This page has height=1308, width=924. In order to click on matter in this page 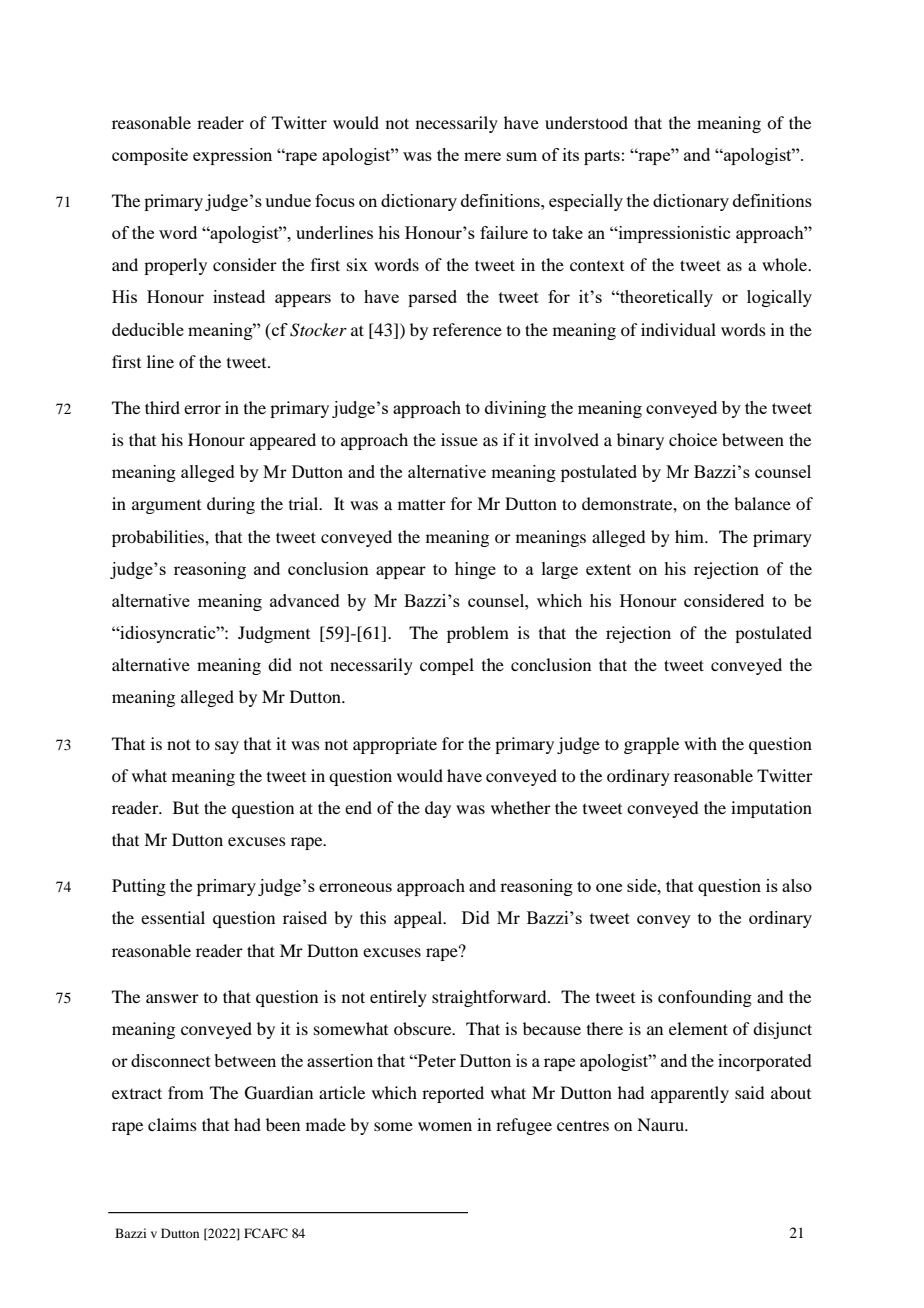, I will do `click(422, 504)`.
